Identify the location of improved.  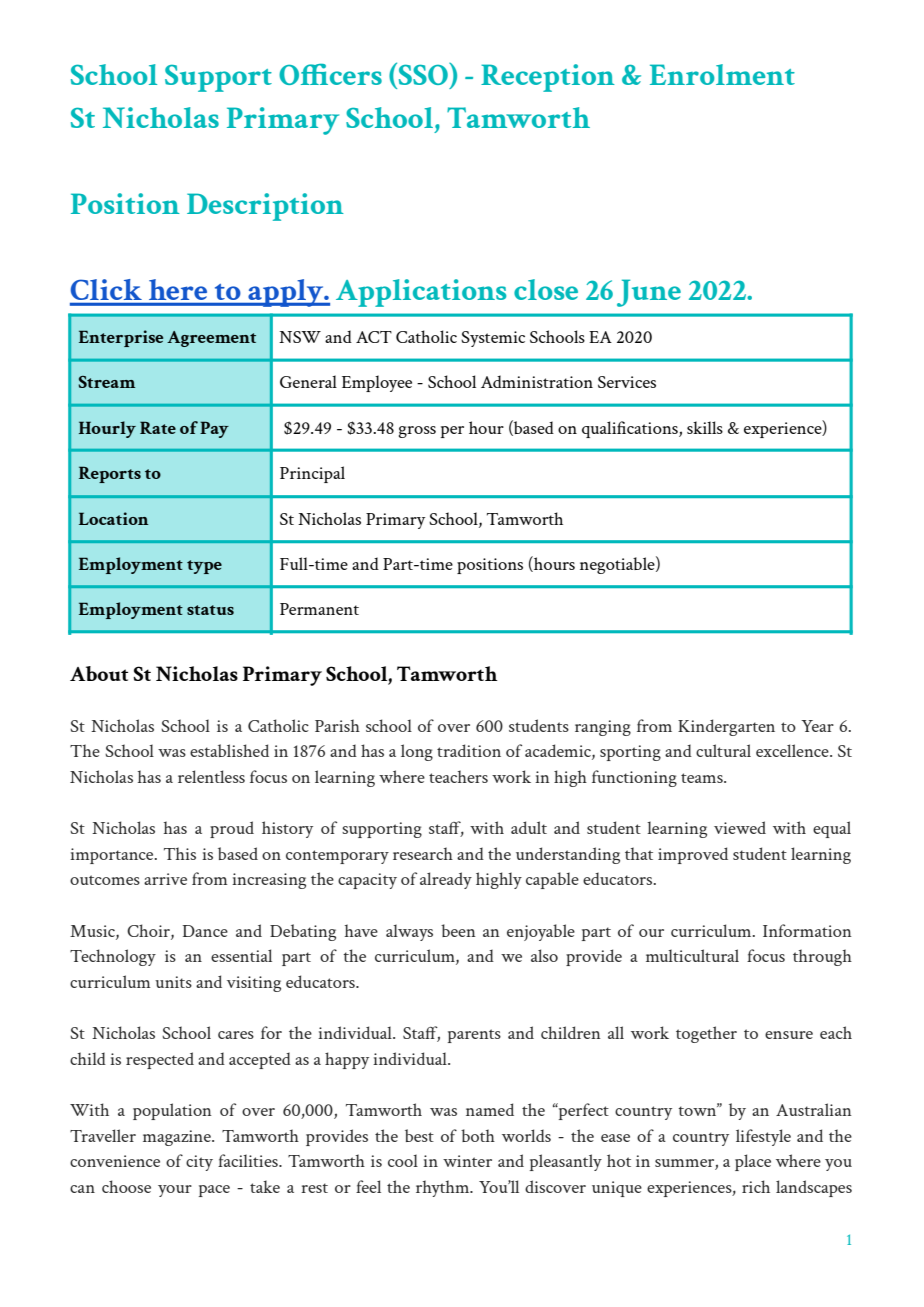
(693, 855).
